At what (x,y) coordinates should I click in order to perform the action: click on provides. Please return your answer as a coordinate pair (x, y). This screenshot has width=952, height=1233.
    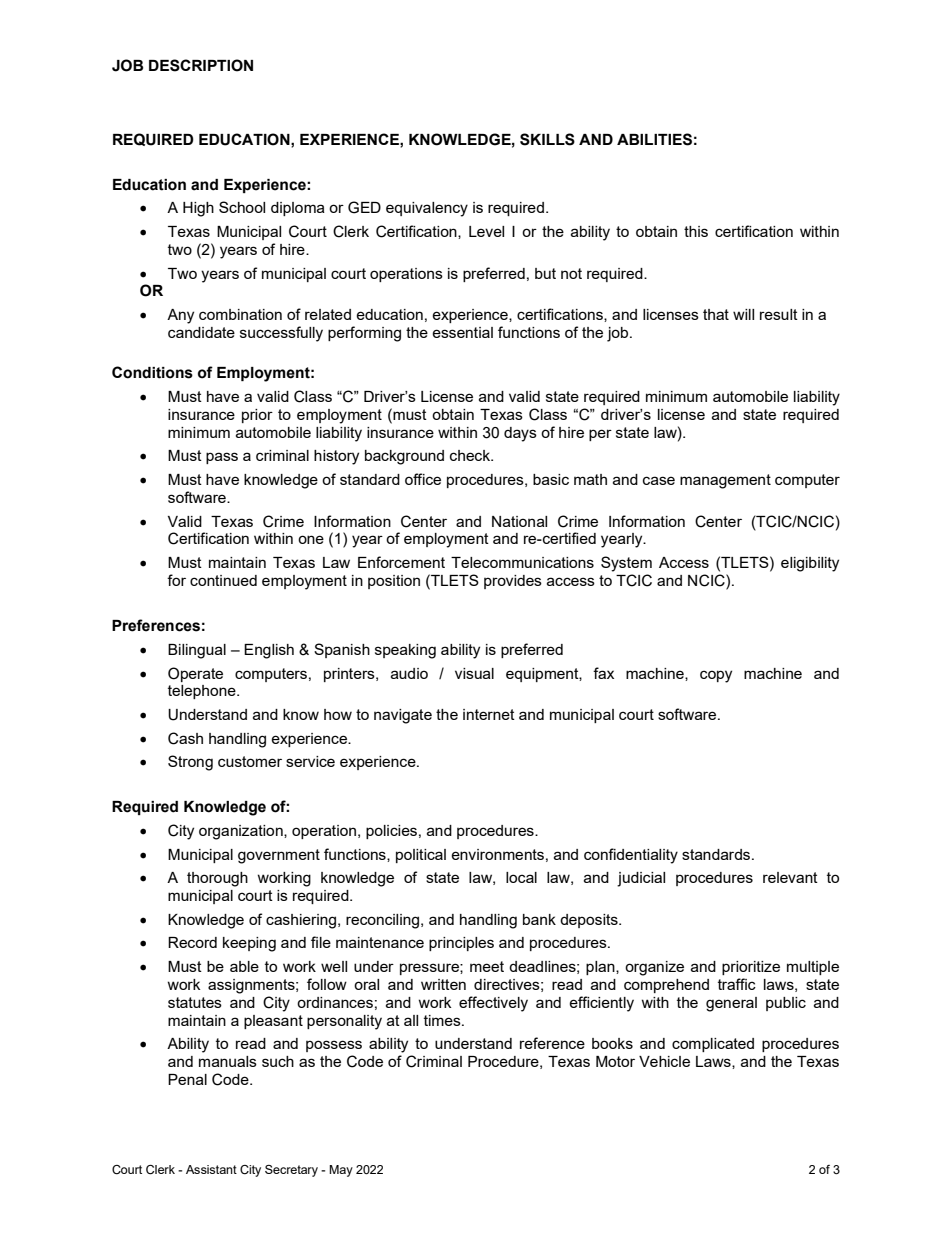
    Looking at the image, I should click on (513, 582).
